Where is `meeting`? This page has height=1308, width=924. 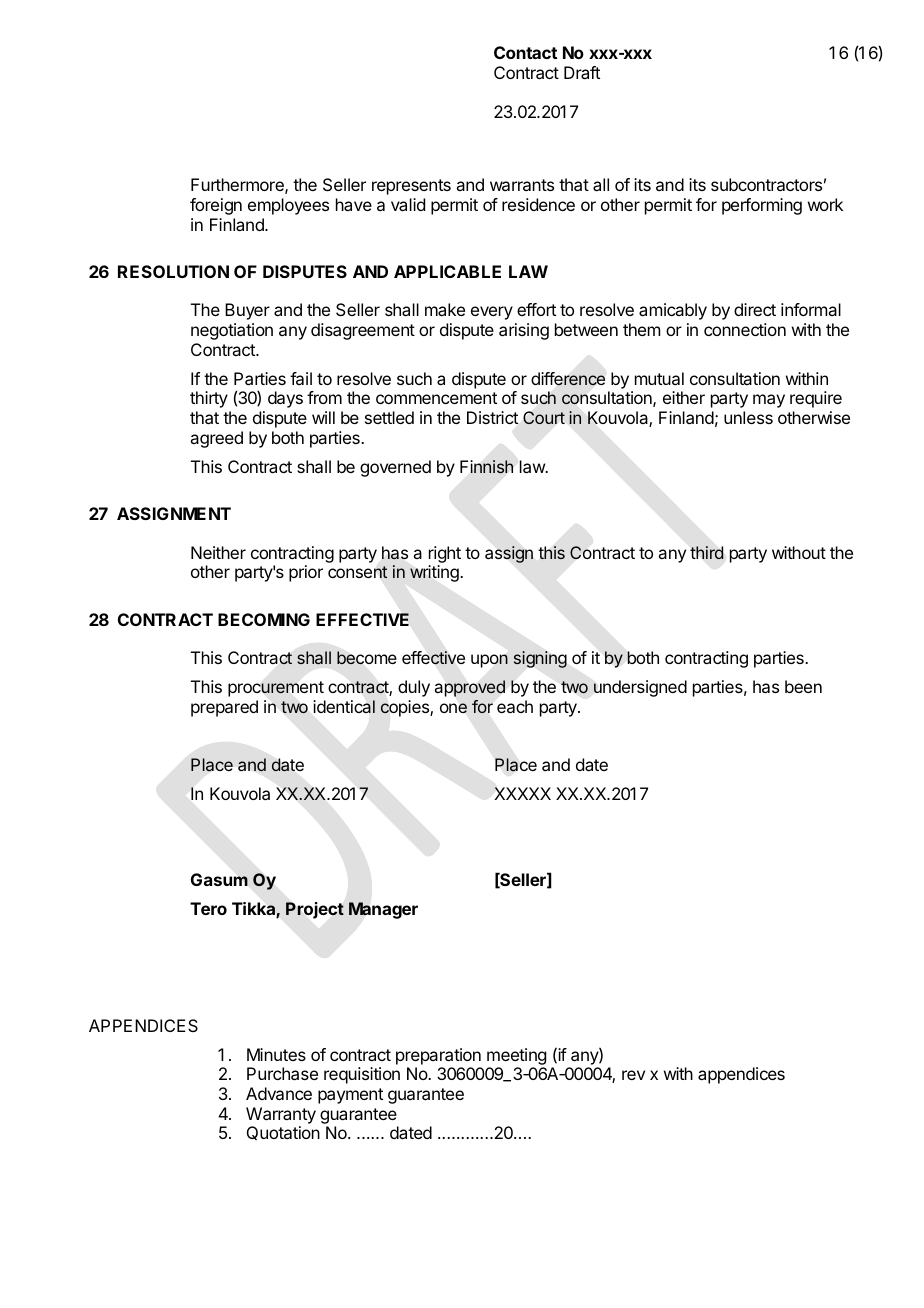
meeting is located at coordinates (516, 1056).
